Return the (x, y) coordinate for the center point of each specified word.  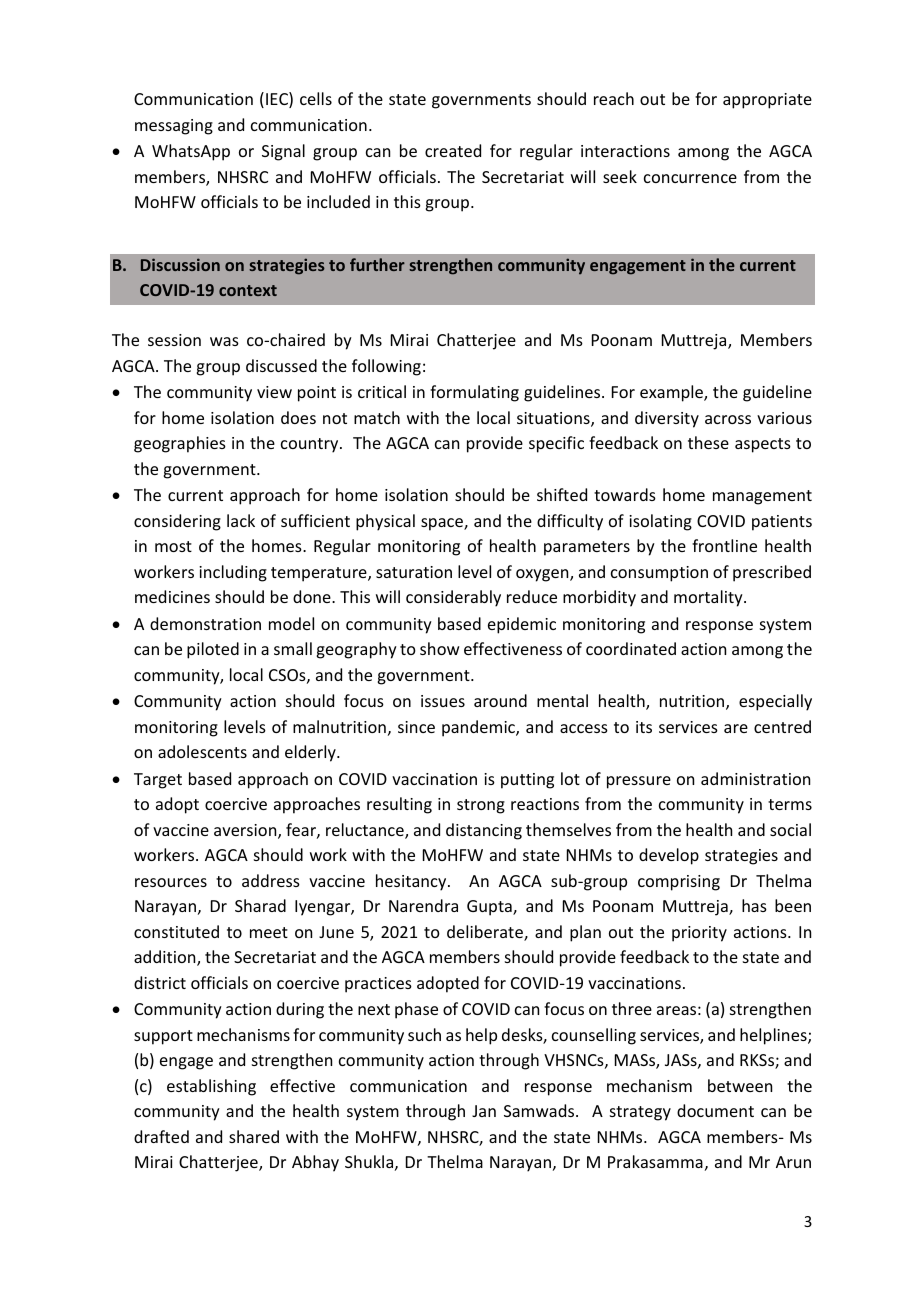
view (274, 392)
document (715, 1110)
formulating (474, 393)
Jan (484, 1111)
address (271, 880)
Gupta (490, 908)
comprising (679, 883)
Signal (283, 152)
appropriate (767, 101)
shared (254, 1136)
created (453, 150)
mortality (709, 598)
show (440, 648)
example (672, 393)
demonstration (205, 623)
